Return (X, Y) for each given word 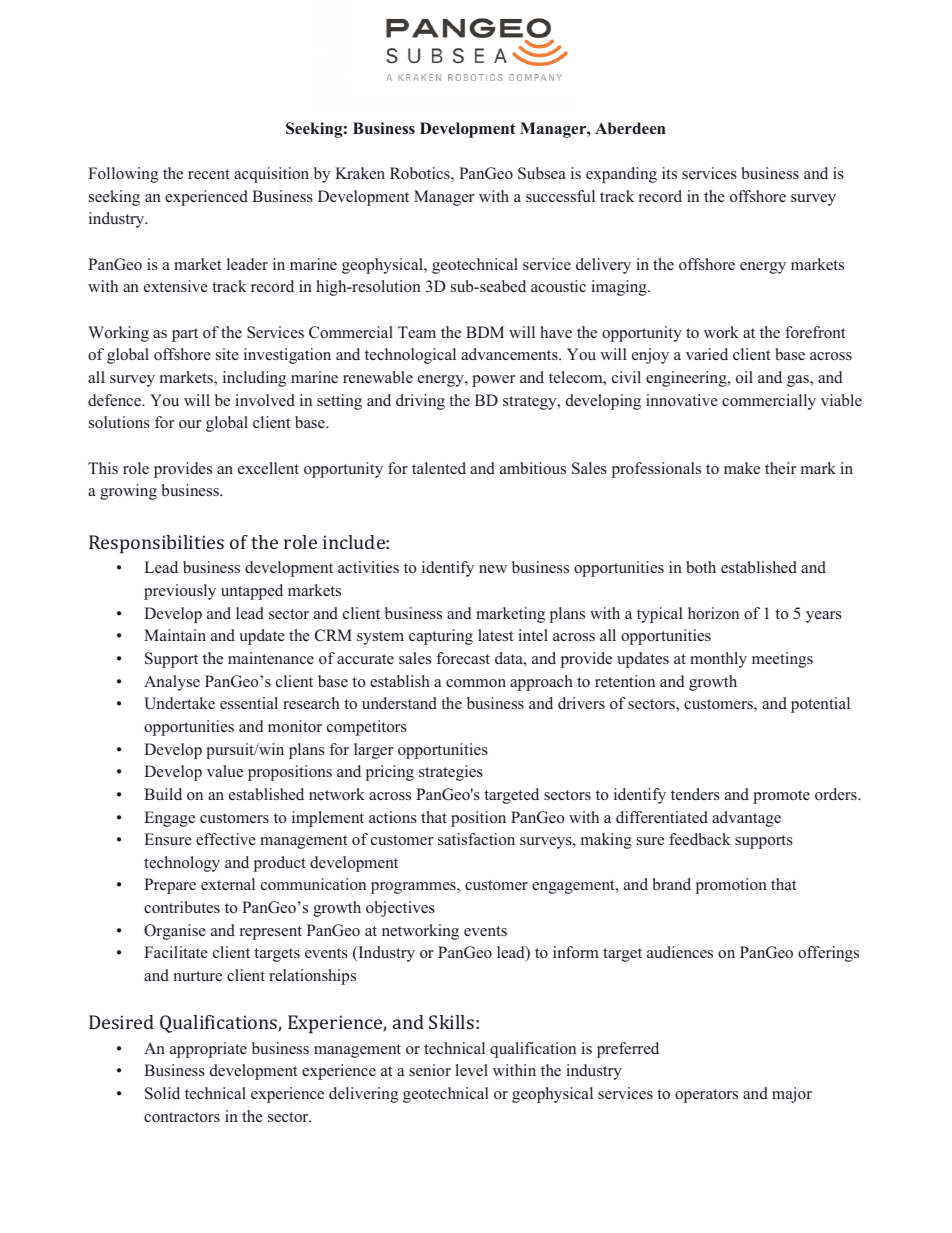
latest (495, 635)
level (472, 1070)
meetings (782, 660)
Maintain (175, 635)
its (669, 173)
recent (209, 174)
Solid (162, 1093)
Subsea (542, 173)
